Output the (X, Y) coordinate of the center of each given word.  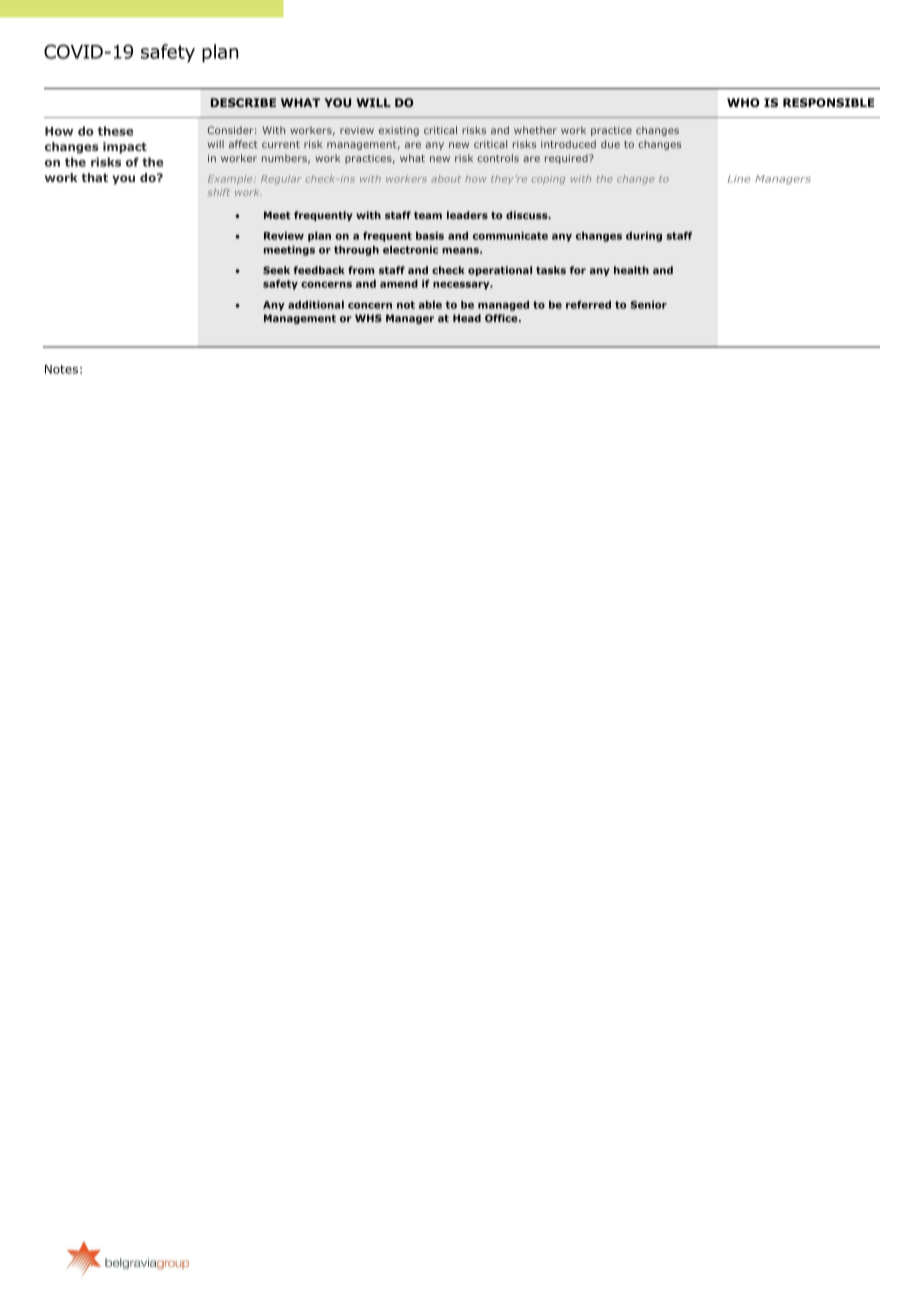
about (446, 179)
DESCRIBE (243, 102)
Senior (648, 305)
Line (739, 179)
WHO (743, 102)
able (430, 305)
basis (430, 236)
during (644, 237)
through (356, 251)
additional (316, 305)
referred (588, 305)
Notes (61, 369)
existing (399, 131)
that (94, 177)
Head (467, 318)
